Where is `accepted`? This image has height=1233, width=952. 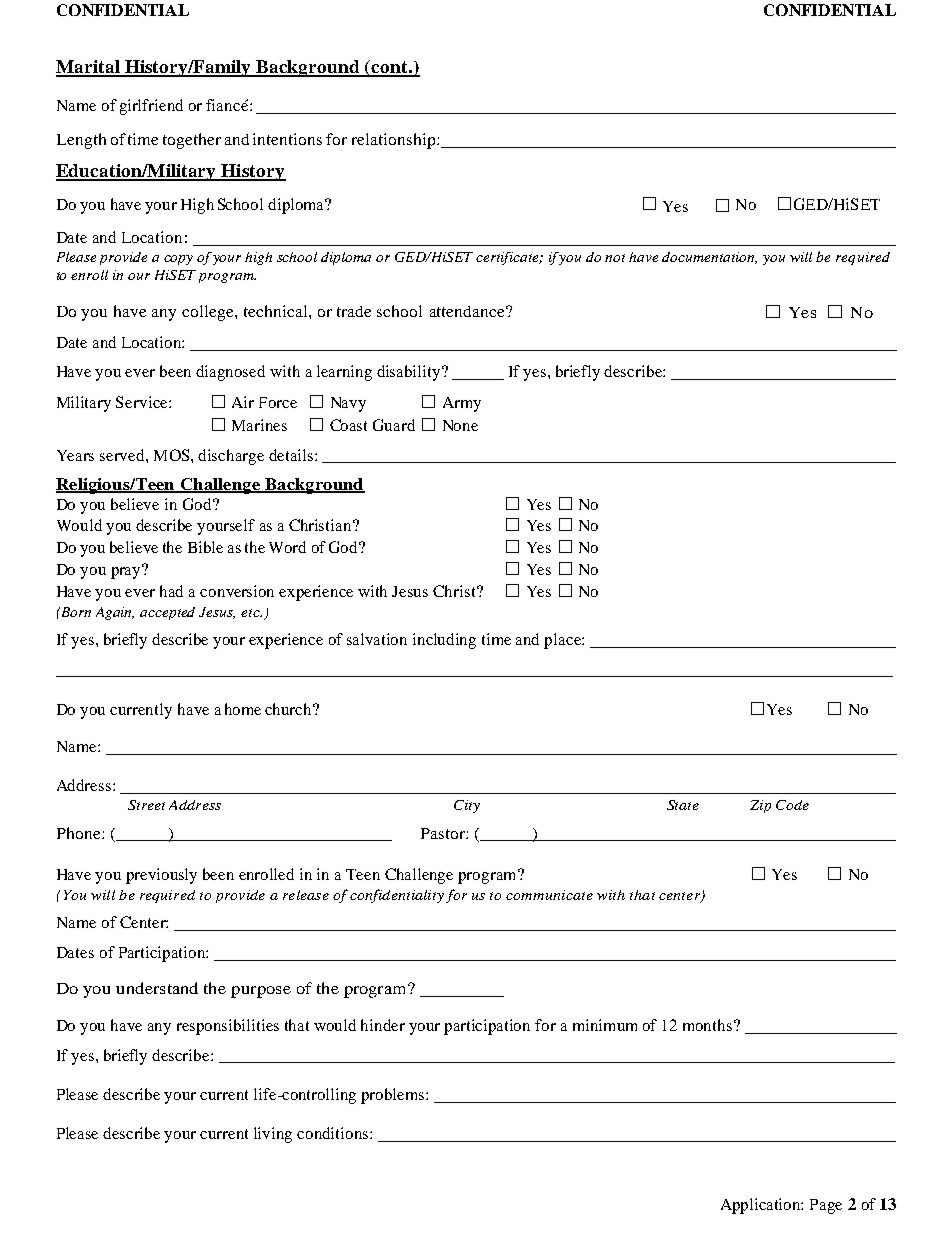
accepted is located at coordinates (167, 613).
